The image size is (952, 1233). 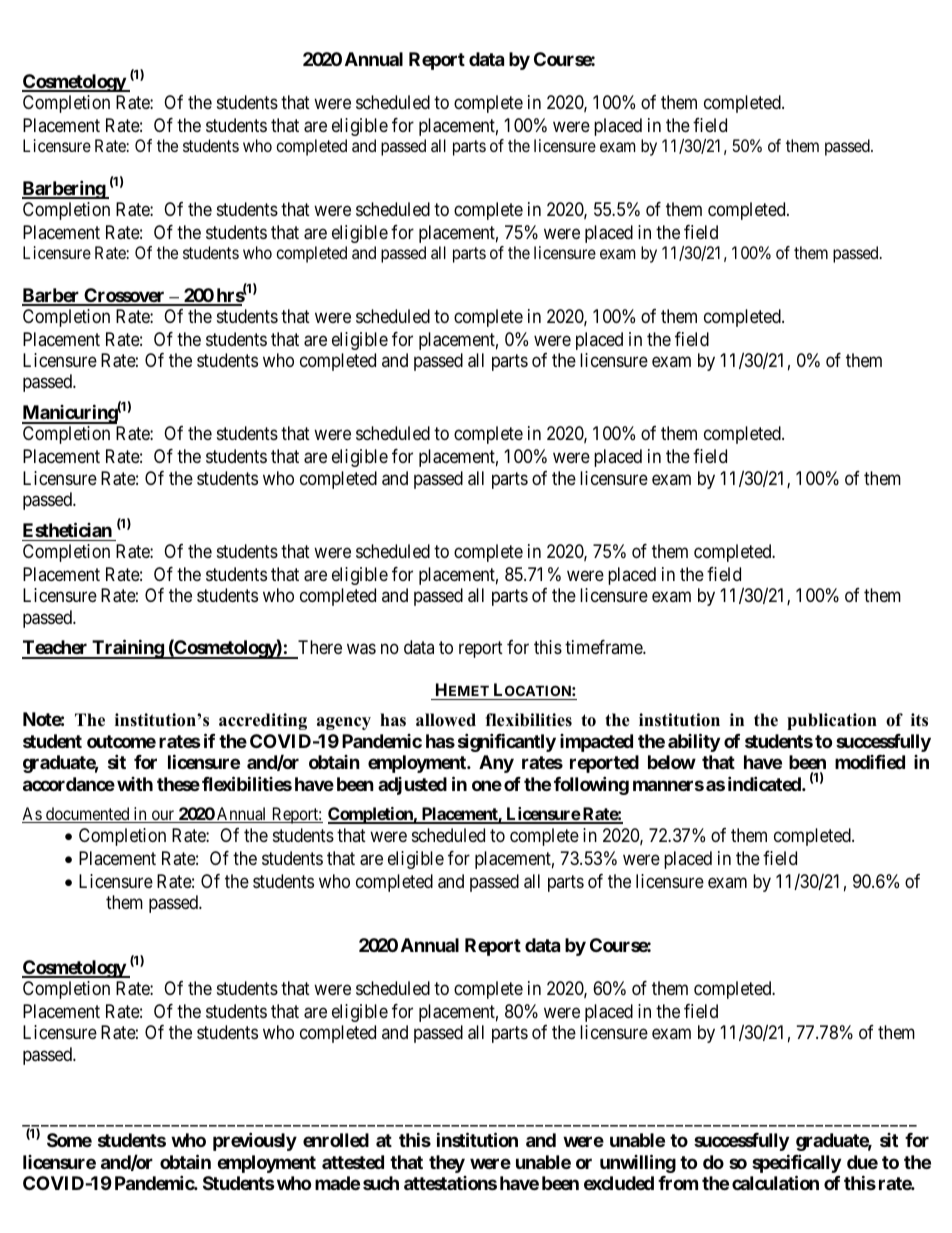 What do you see at coordinates (255, 1141) in the screenshot?
I see `previously` at bounding box center [255, 1141].
